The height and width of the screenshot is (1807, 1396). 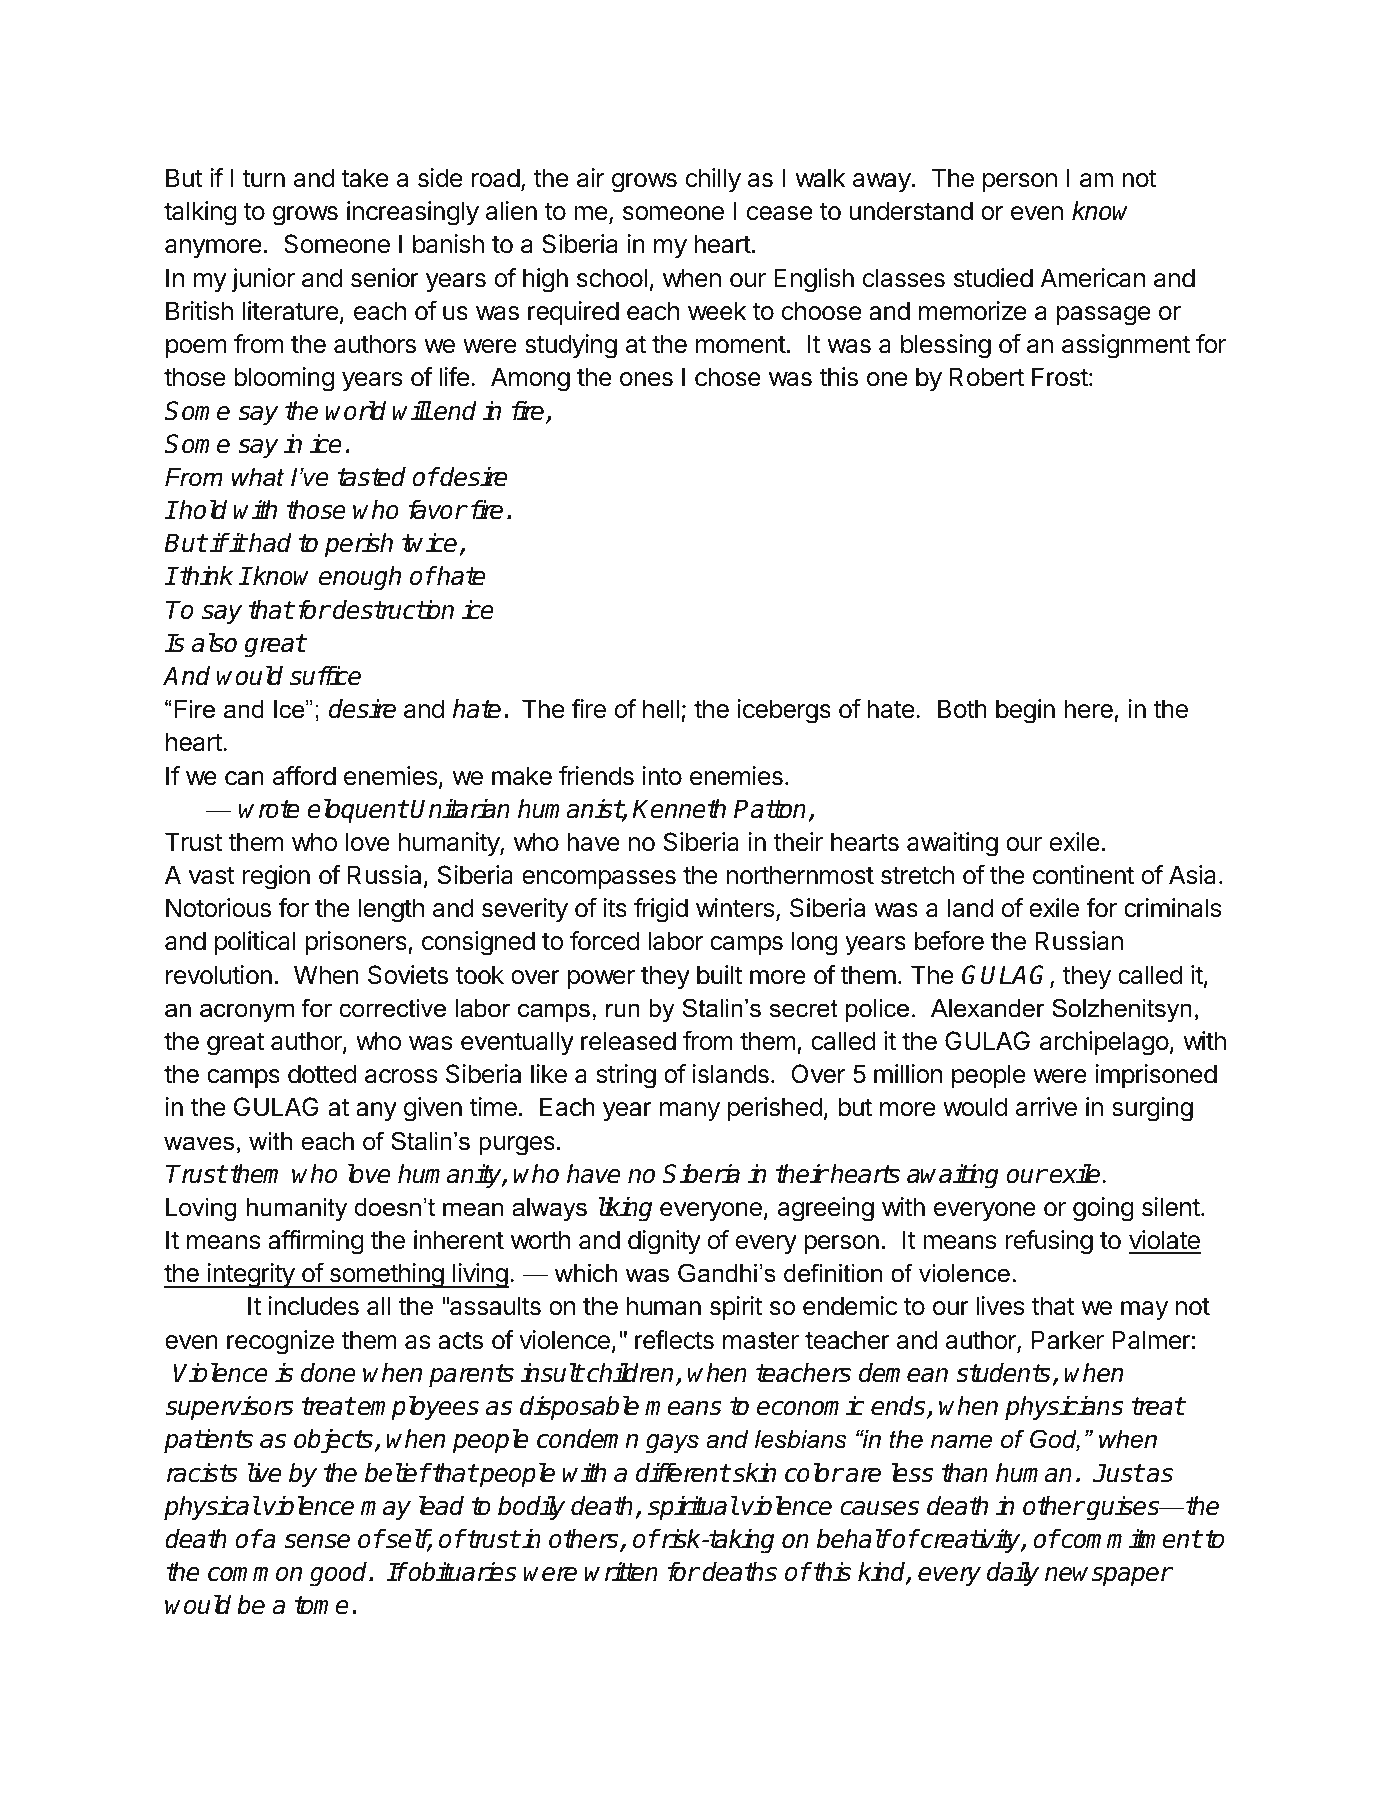 I want to click on chilly, so click(x=713, y=180).
